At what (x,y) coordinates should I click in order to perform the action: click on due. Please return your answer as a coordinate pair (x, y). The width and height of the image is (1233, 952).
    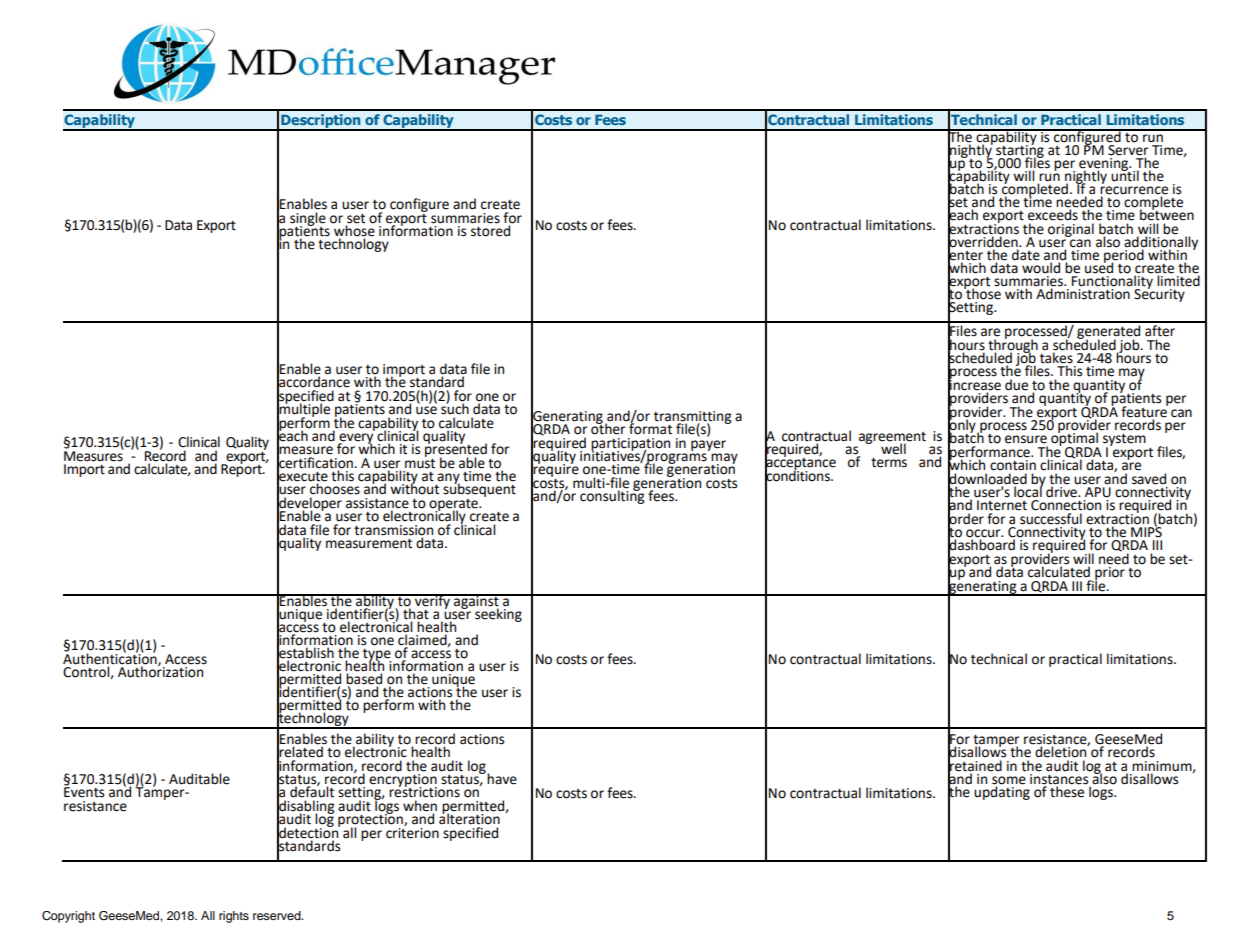
    Looking at the image, I should click on (1016, 385).
